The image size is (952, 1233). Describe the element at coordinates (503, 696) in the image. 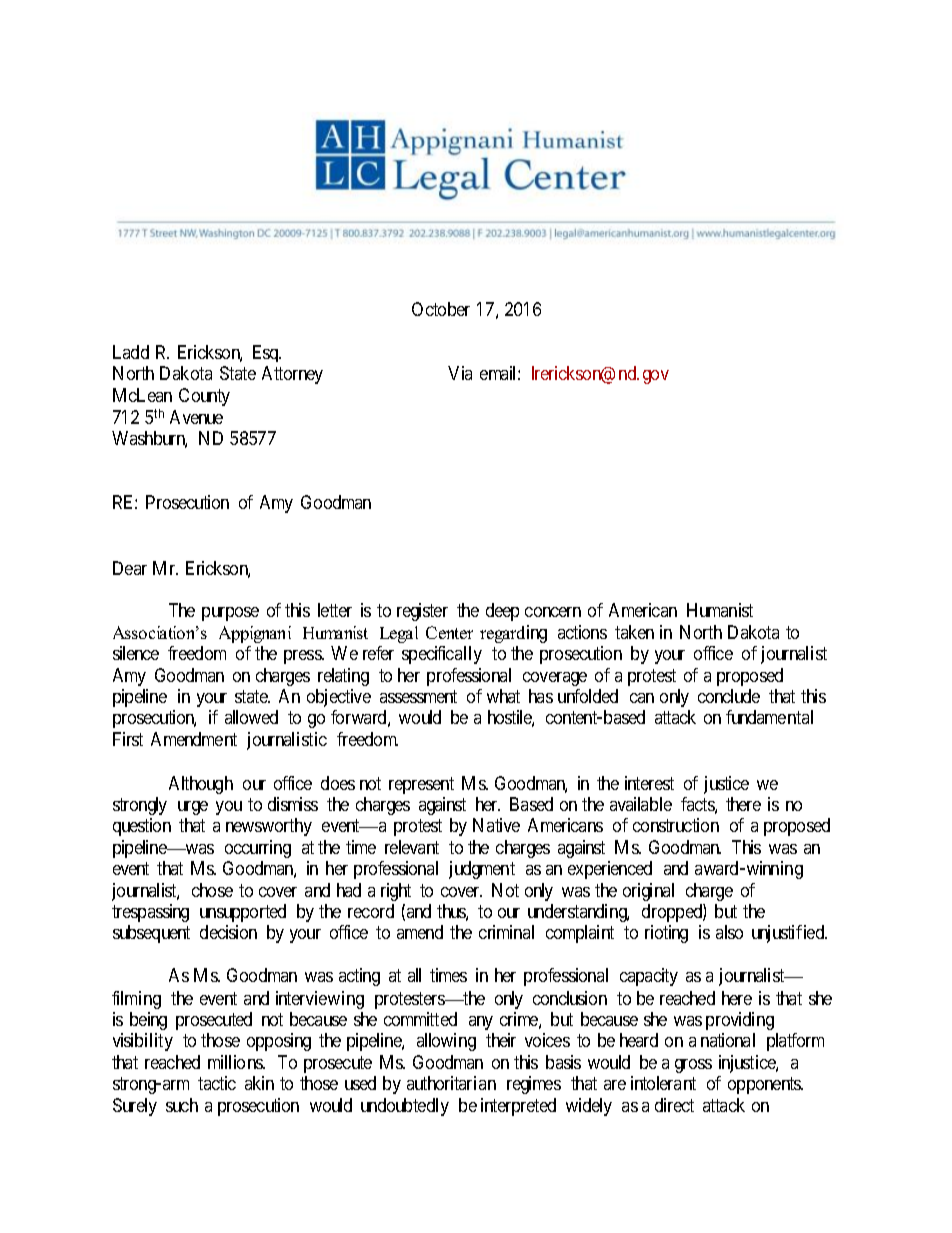

I see `what` at that location.
